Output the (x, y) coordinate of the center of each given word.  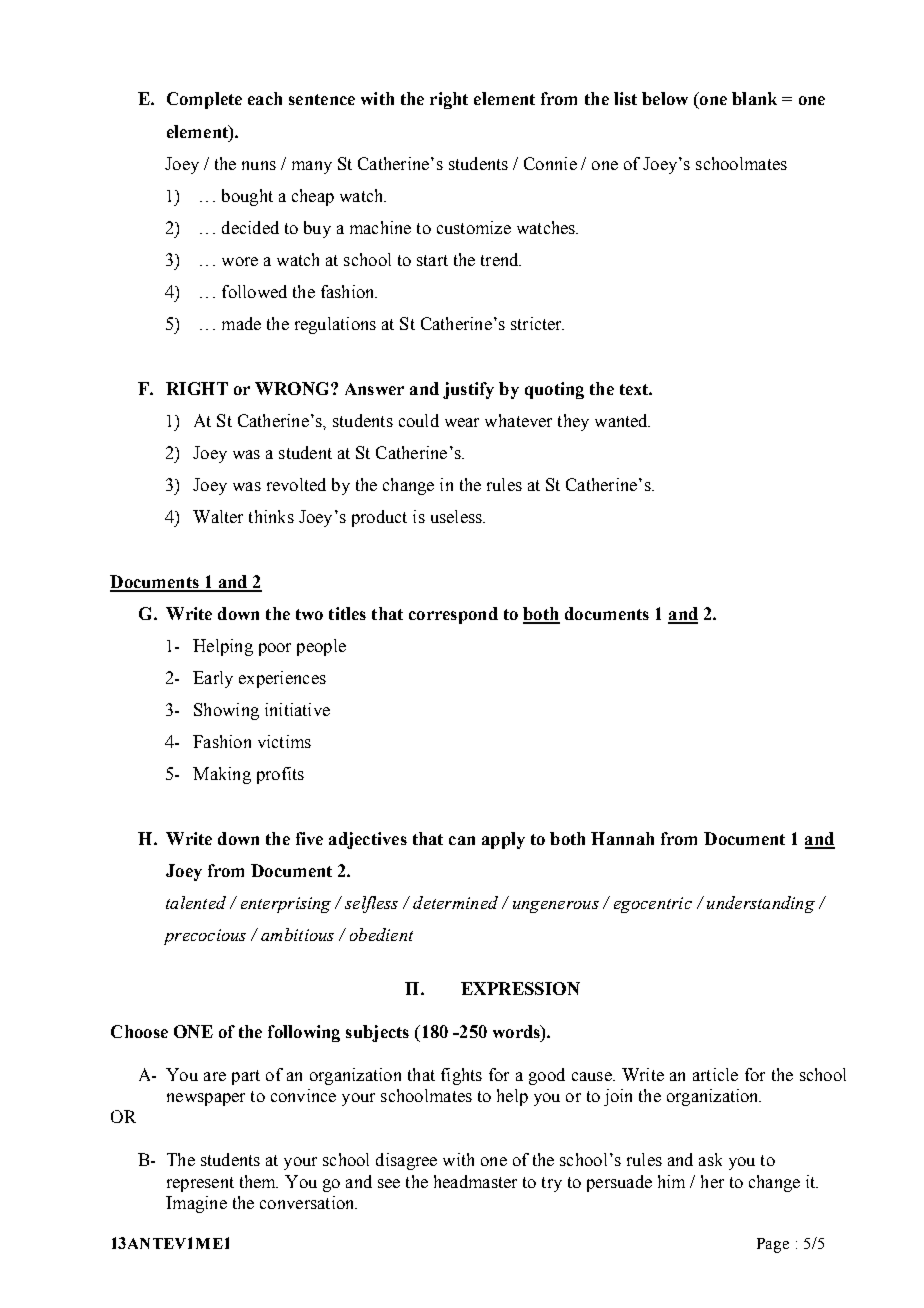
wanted (622, 420)
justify (468, 390)
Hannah (622, 838)
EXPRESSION (520, 988)
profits (280, 775)
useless (457, 516)
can (462, 840)
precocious (205, 937)
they (573, 422)
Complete (204, 100)
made (241, 323)
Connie (550, 163)
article (715, 1074)
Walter (218, 516)
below (665, 98)
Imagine (196, 1204)
